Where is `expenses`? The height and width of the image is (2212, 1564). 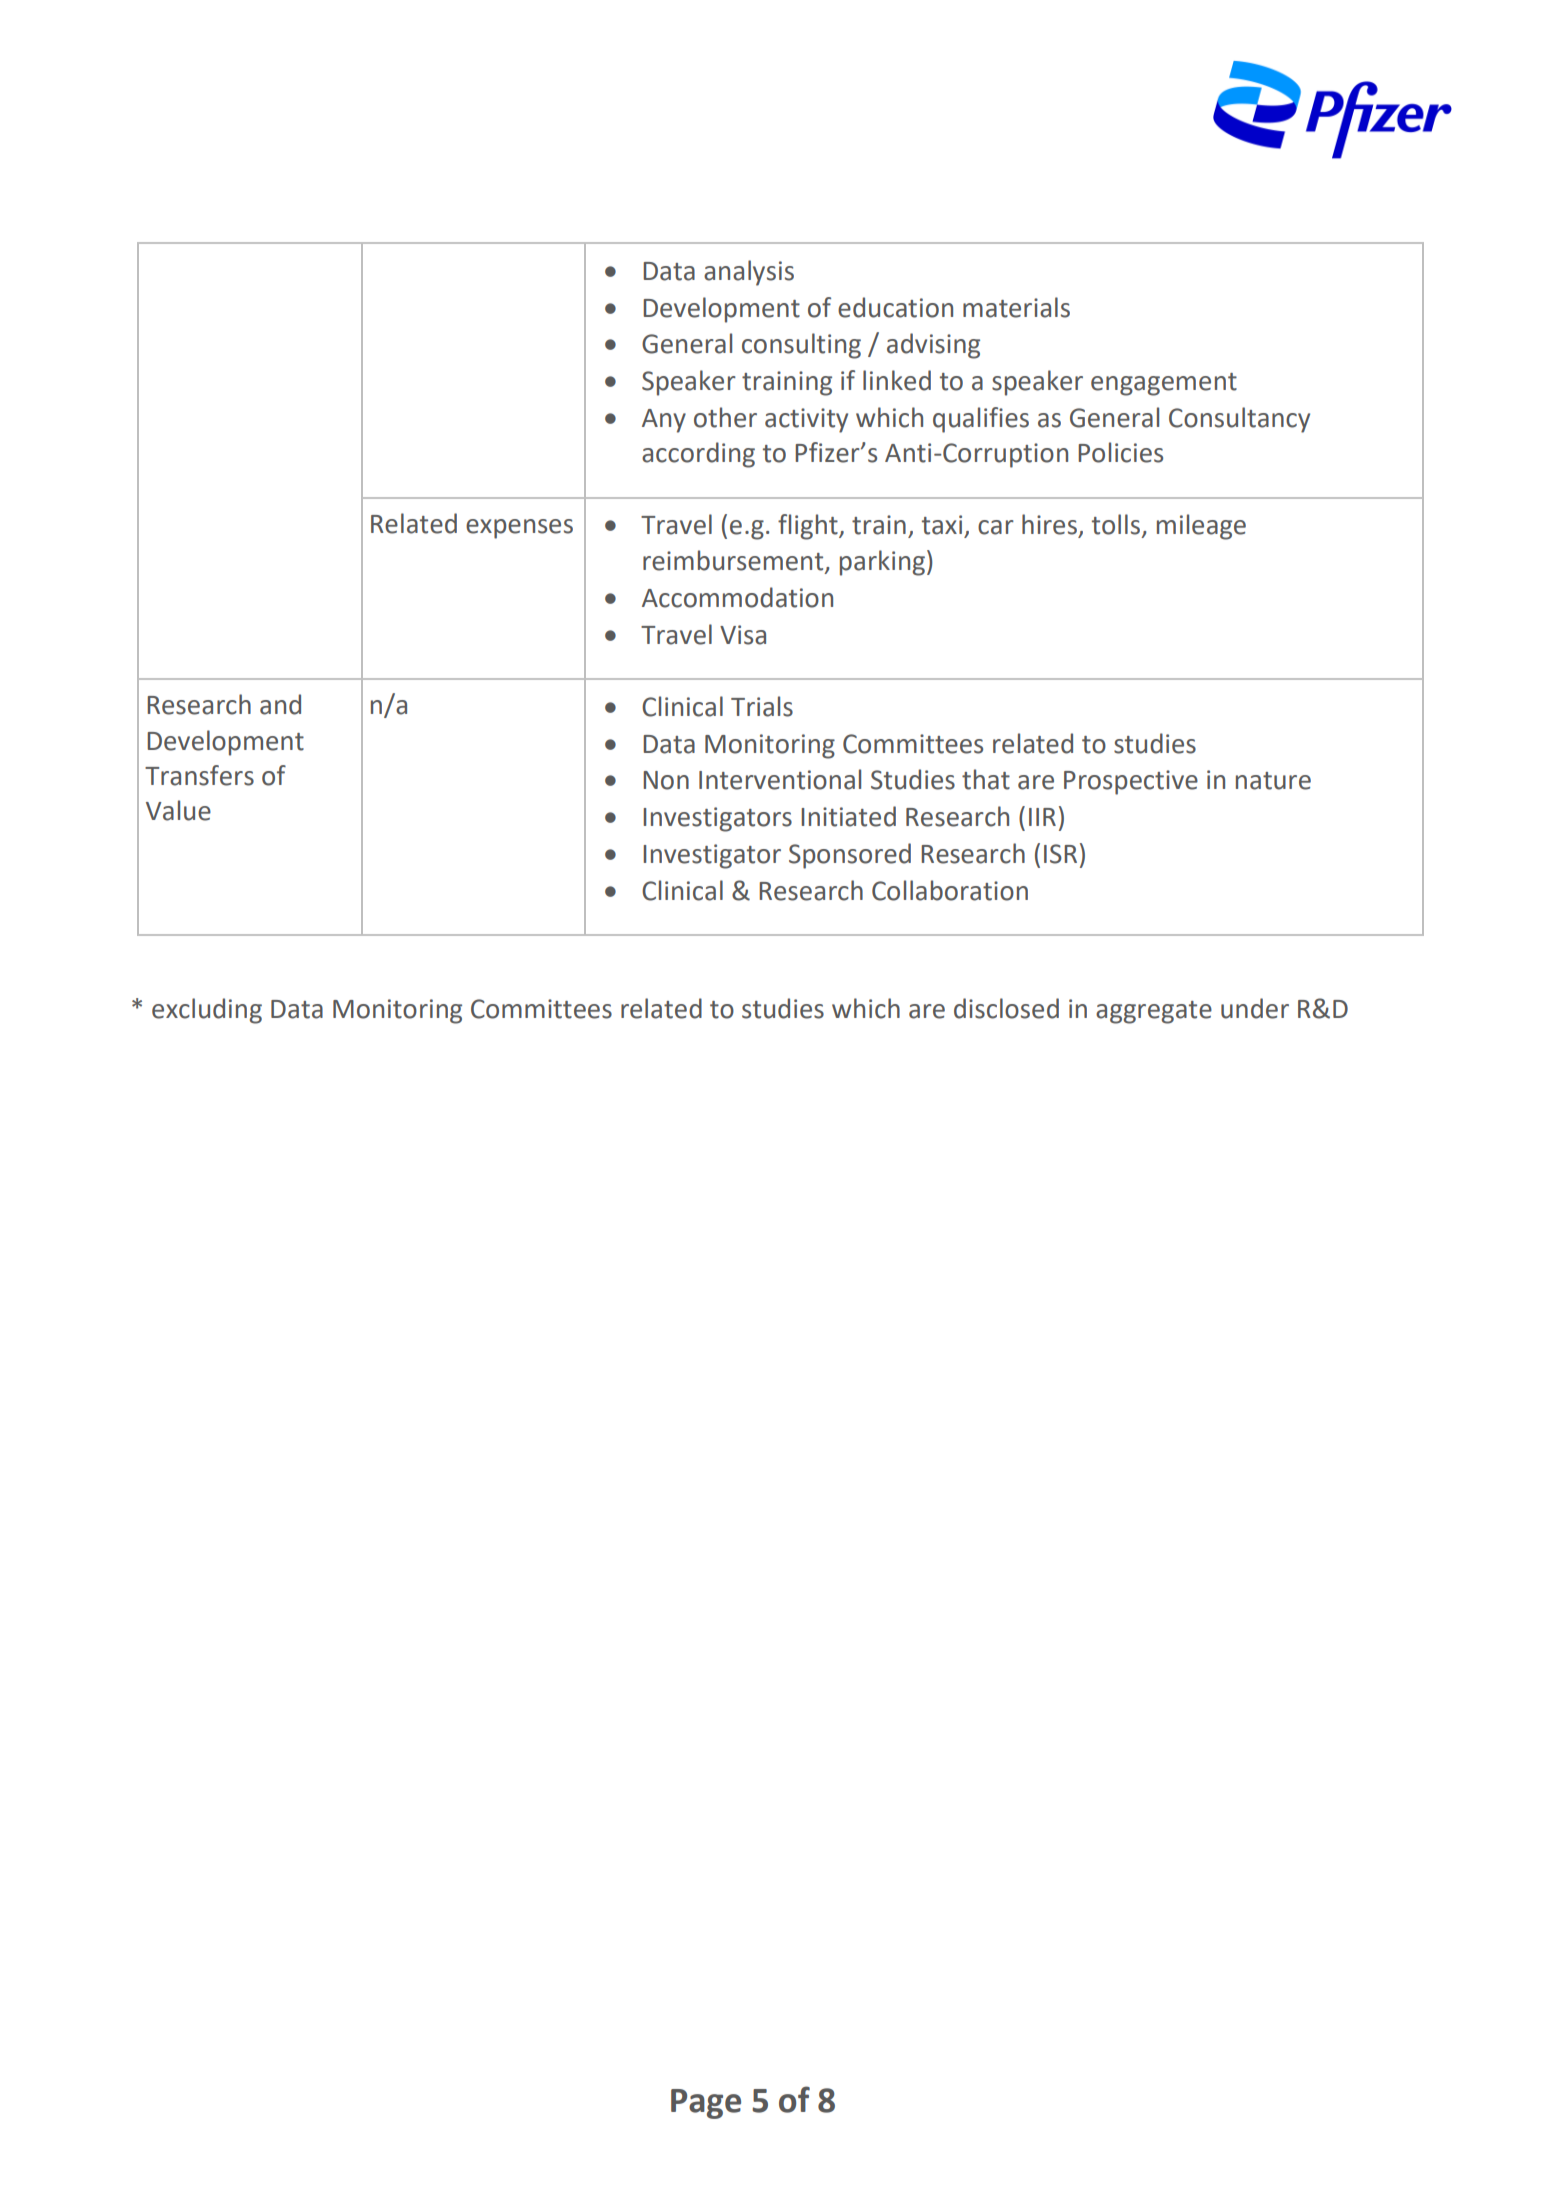
expenses is located at coordinates (519, 529).
